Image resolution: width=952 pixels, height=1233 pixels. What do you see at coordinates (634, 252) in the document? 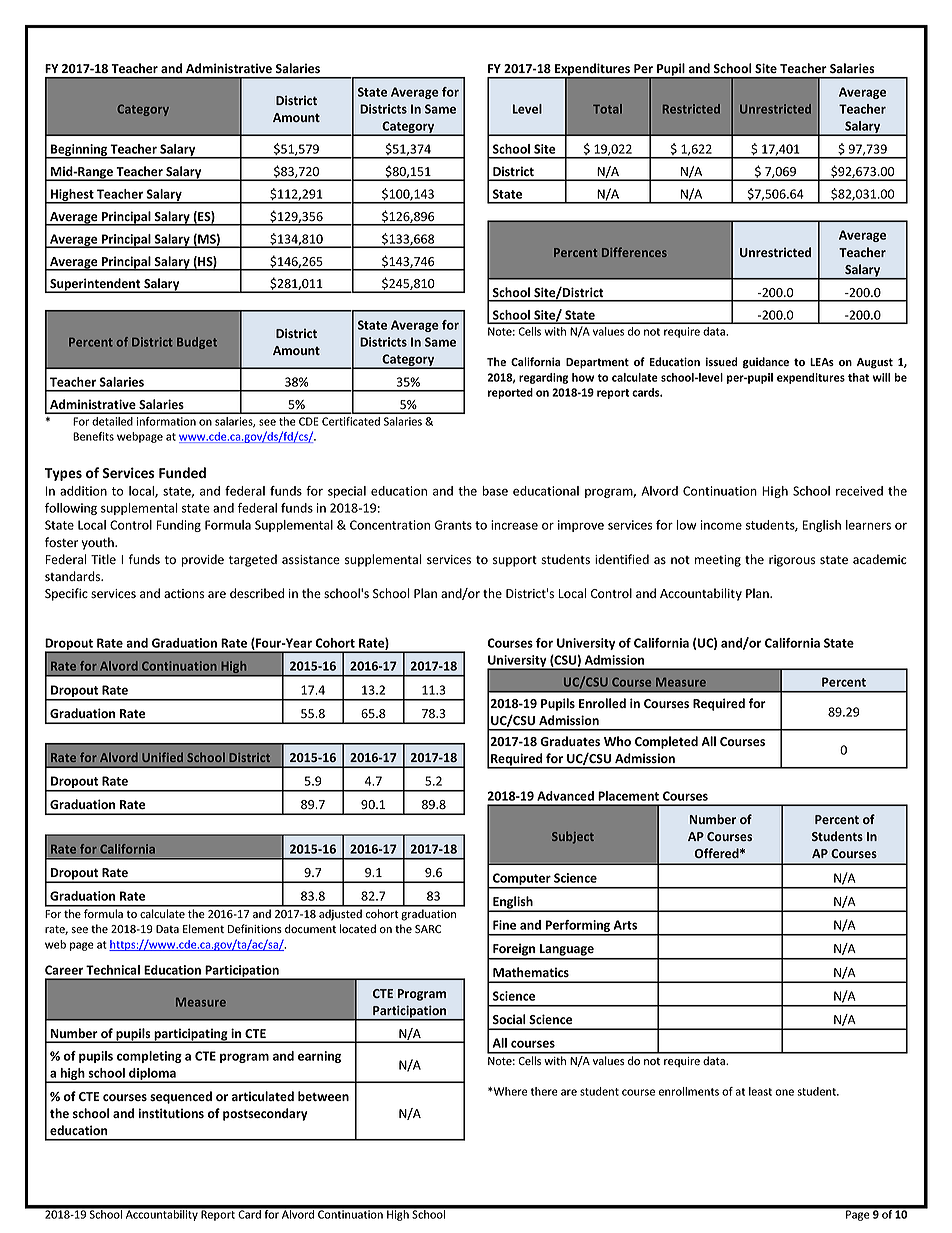
I see `Differences` at bounding box center [634, 252].
